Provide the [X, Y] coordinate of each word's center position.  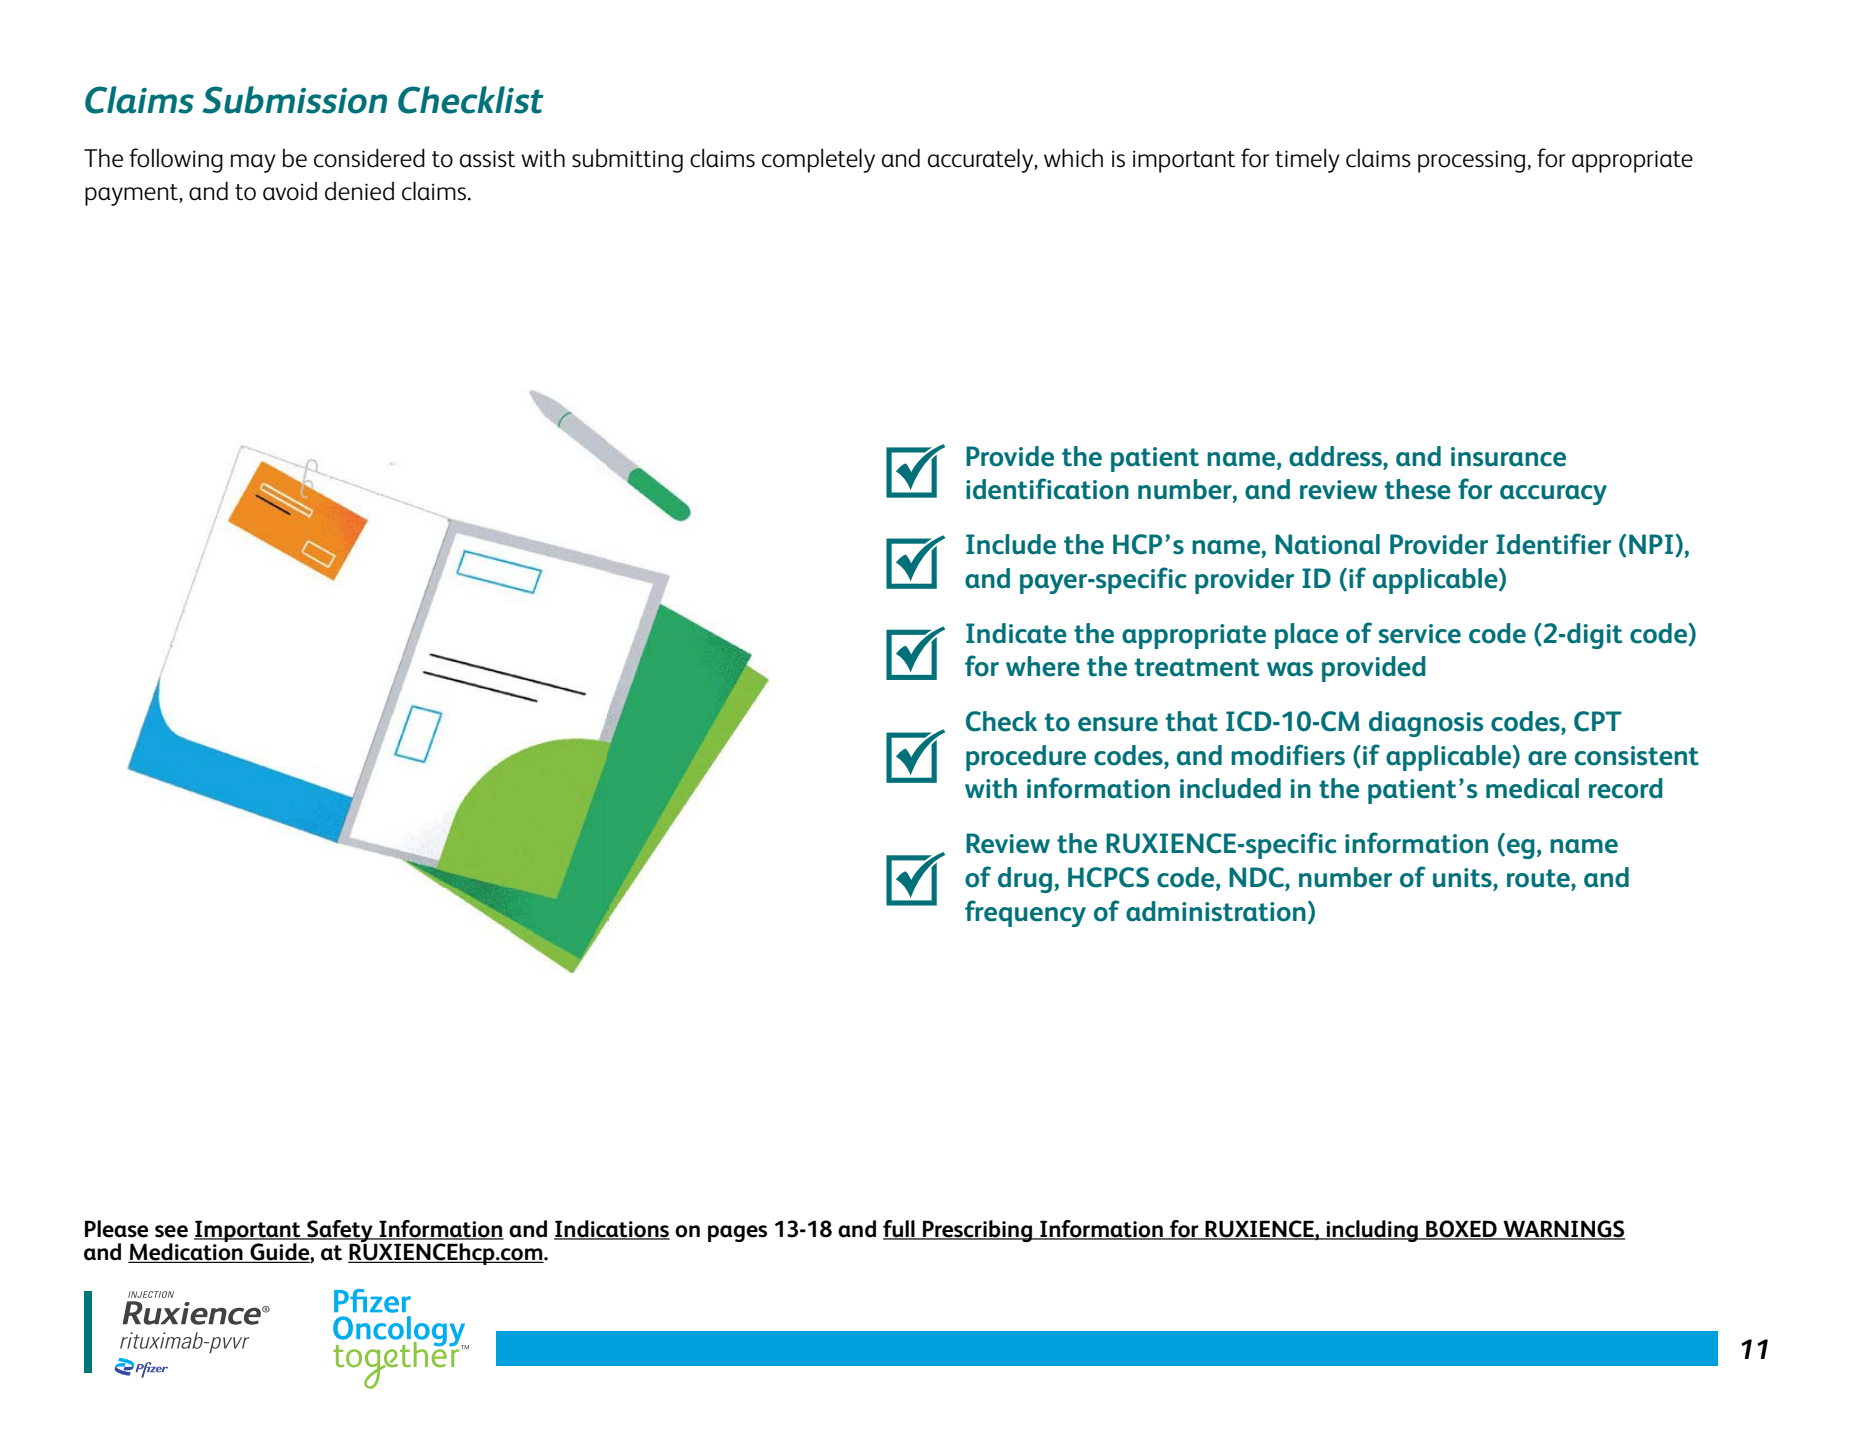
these [1417, 489]
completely [818, 160]
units [1463, 878]
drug [1025, 880]
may [253, 163]
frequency [1025, 913]
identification [1047, 489]
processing [1471, 161]
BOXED [1461, 1229]
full [900, 1229]
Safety [340, 1232]
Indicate [1016, 633]
